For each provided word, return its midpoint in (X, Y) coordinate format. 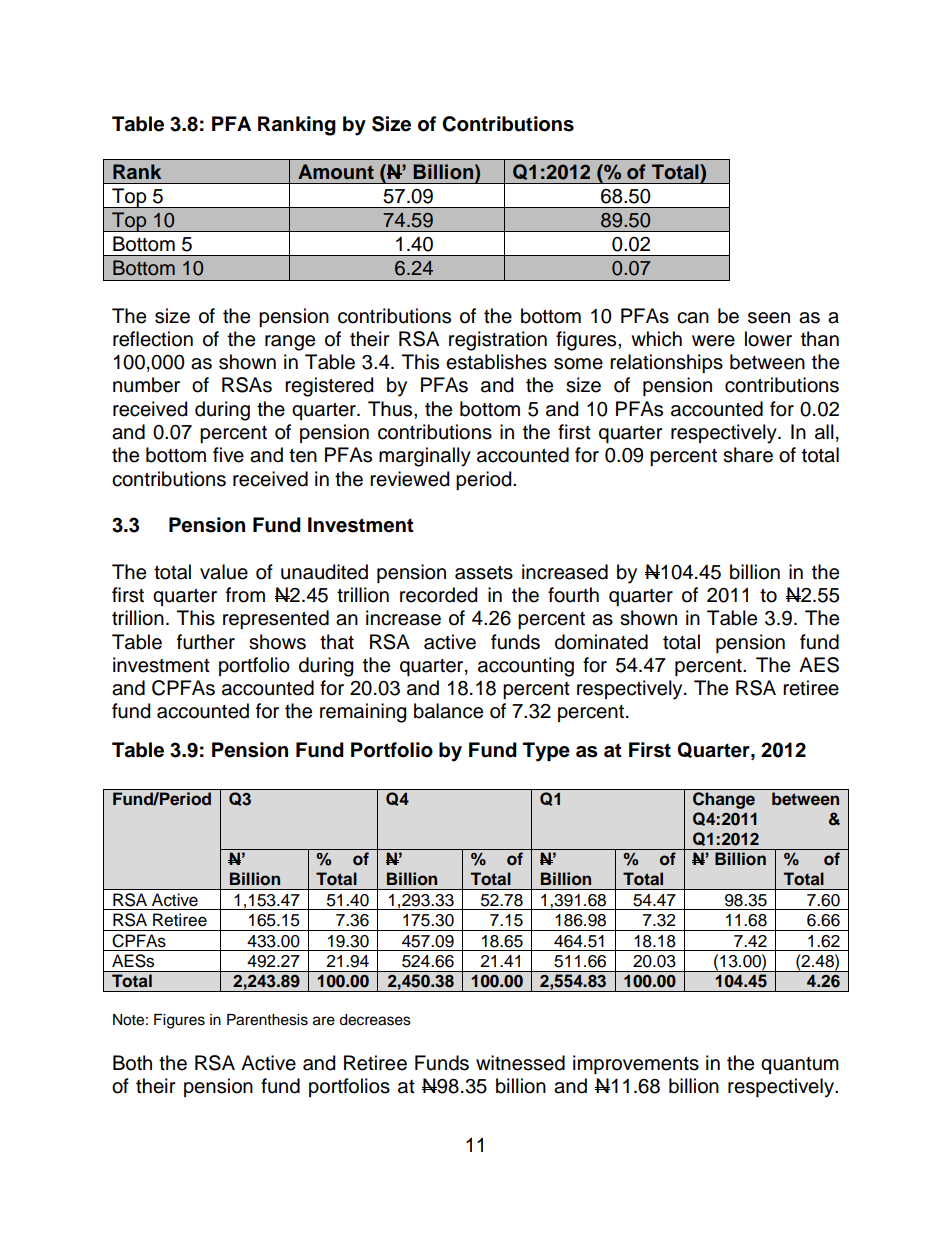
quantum (800, 1065)
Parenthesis (267, 1020)
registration (498, 341)
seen (769, 318)
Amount (336, 172)
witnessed (520, 1063)
